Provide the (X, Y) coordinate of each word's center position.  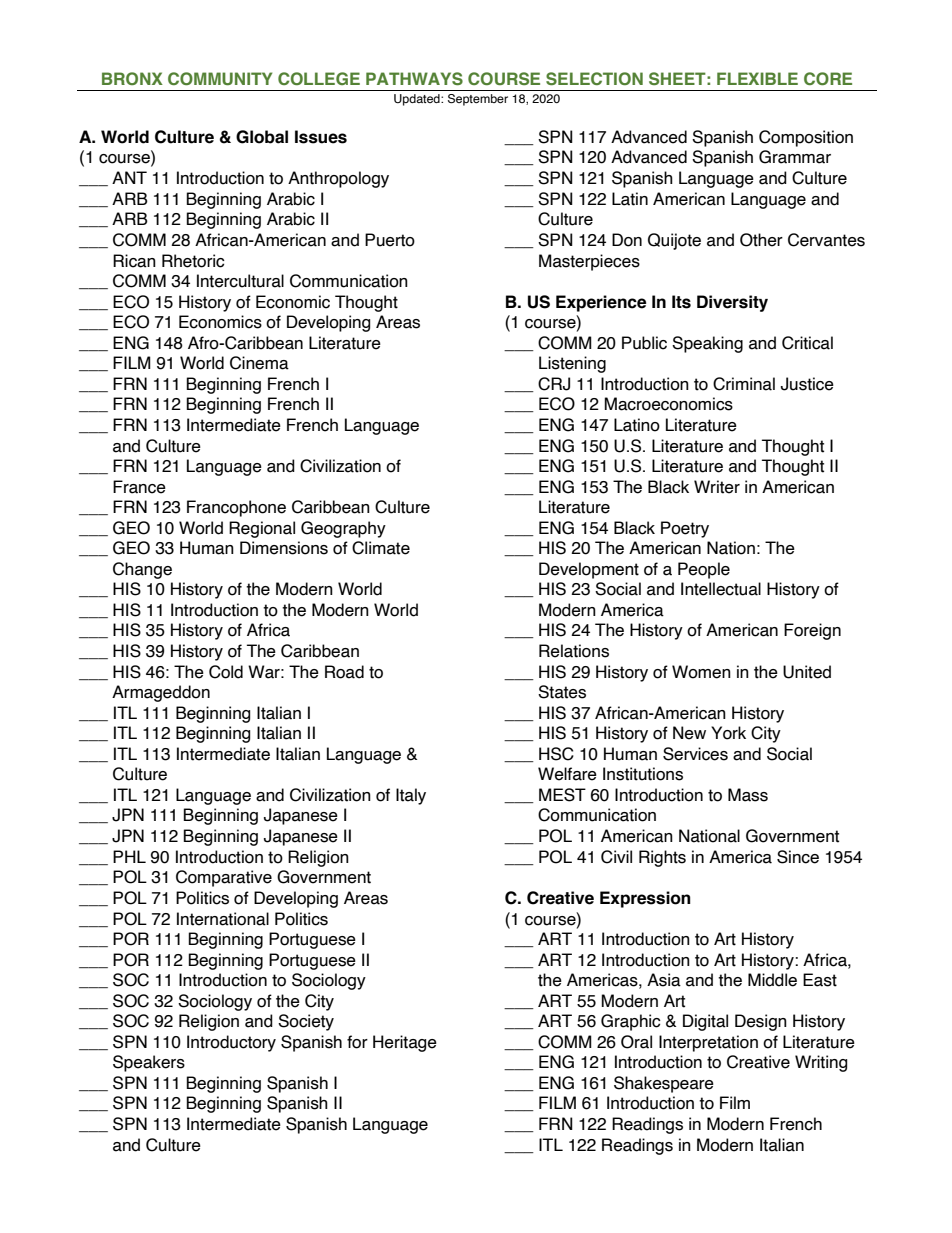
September (478, 100)
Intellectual (721, 589)
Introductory (231, 1043)
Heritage (405, 1043)
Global (262, 137)
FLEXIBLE (757, 78)
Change (142, 570)
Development (589, 570)
